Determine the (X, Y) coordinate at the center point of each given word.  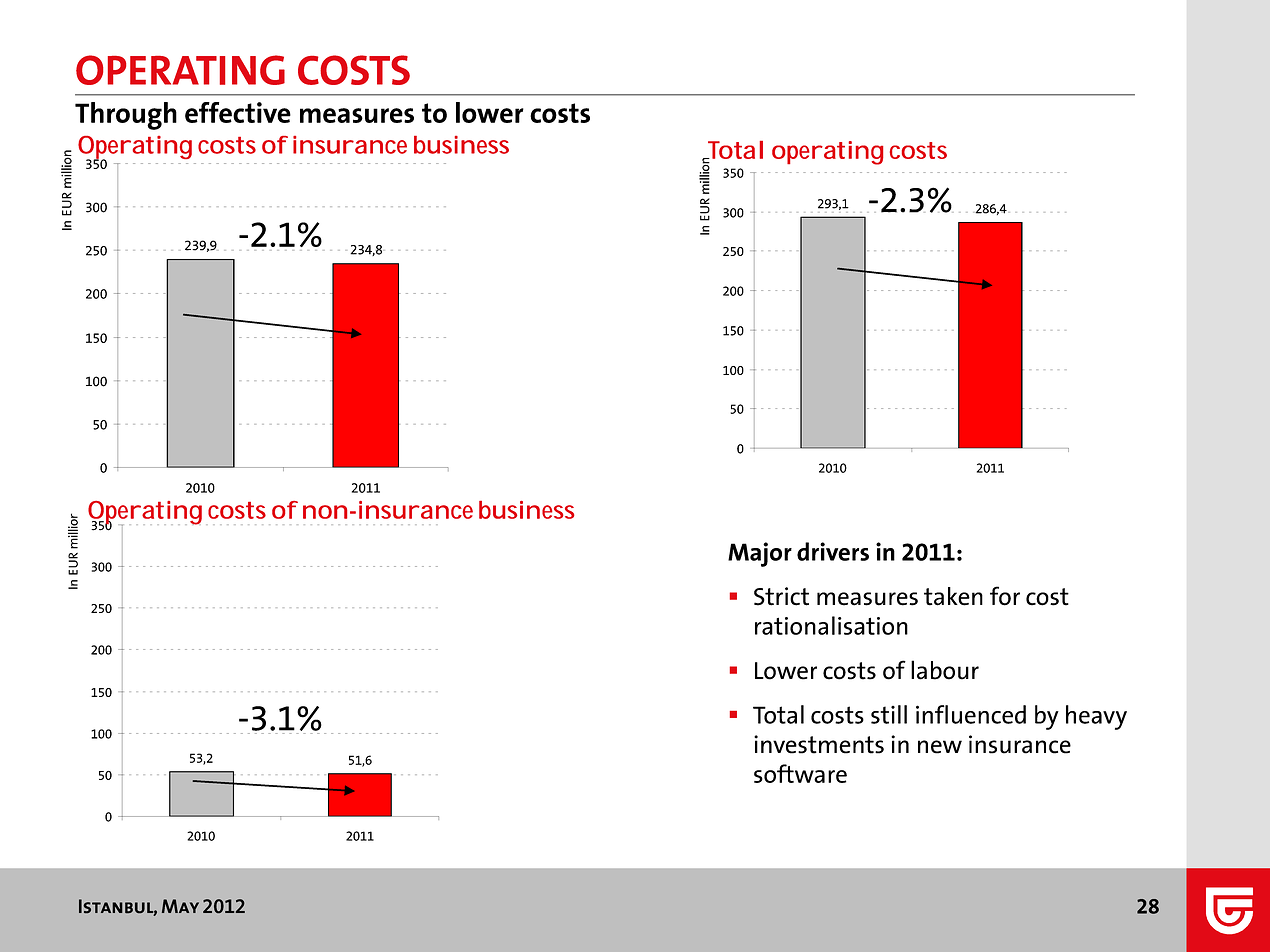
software (800, 773)
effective (238, 112)
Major (760, 554)
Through (126, 116)
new (940, 747)
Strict (781, 596)
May (180, 906)
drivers (833, 551)
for (1005, 596)
